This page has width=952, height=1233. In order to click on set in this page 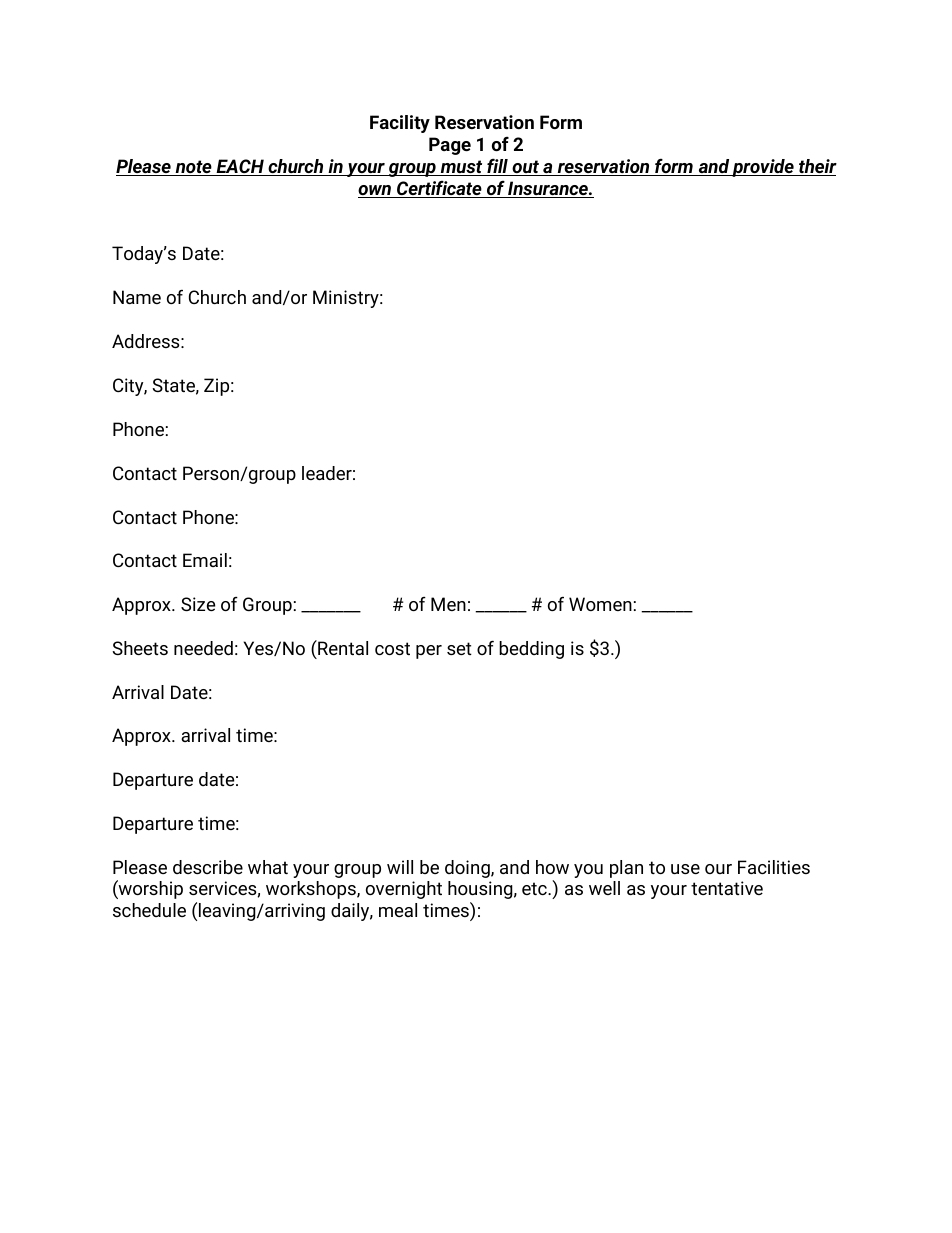, I will do `click(459, 648)`.
